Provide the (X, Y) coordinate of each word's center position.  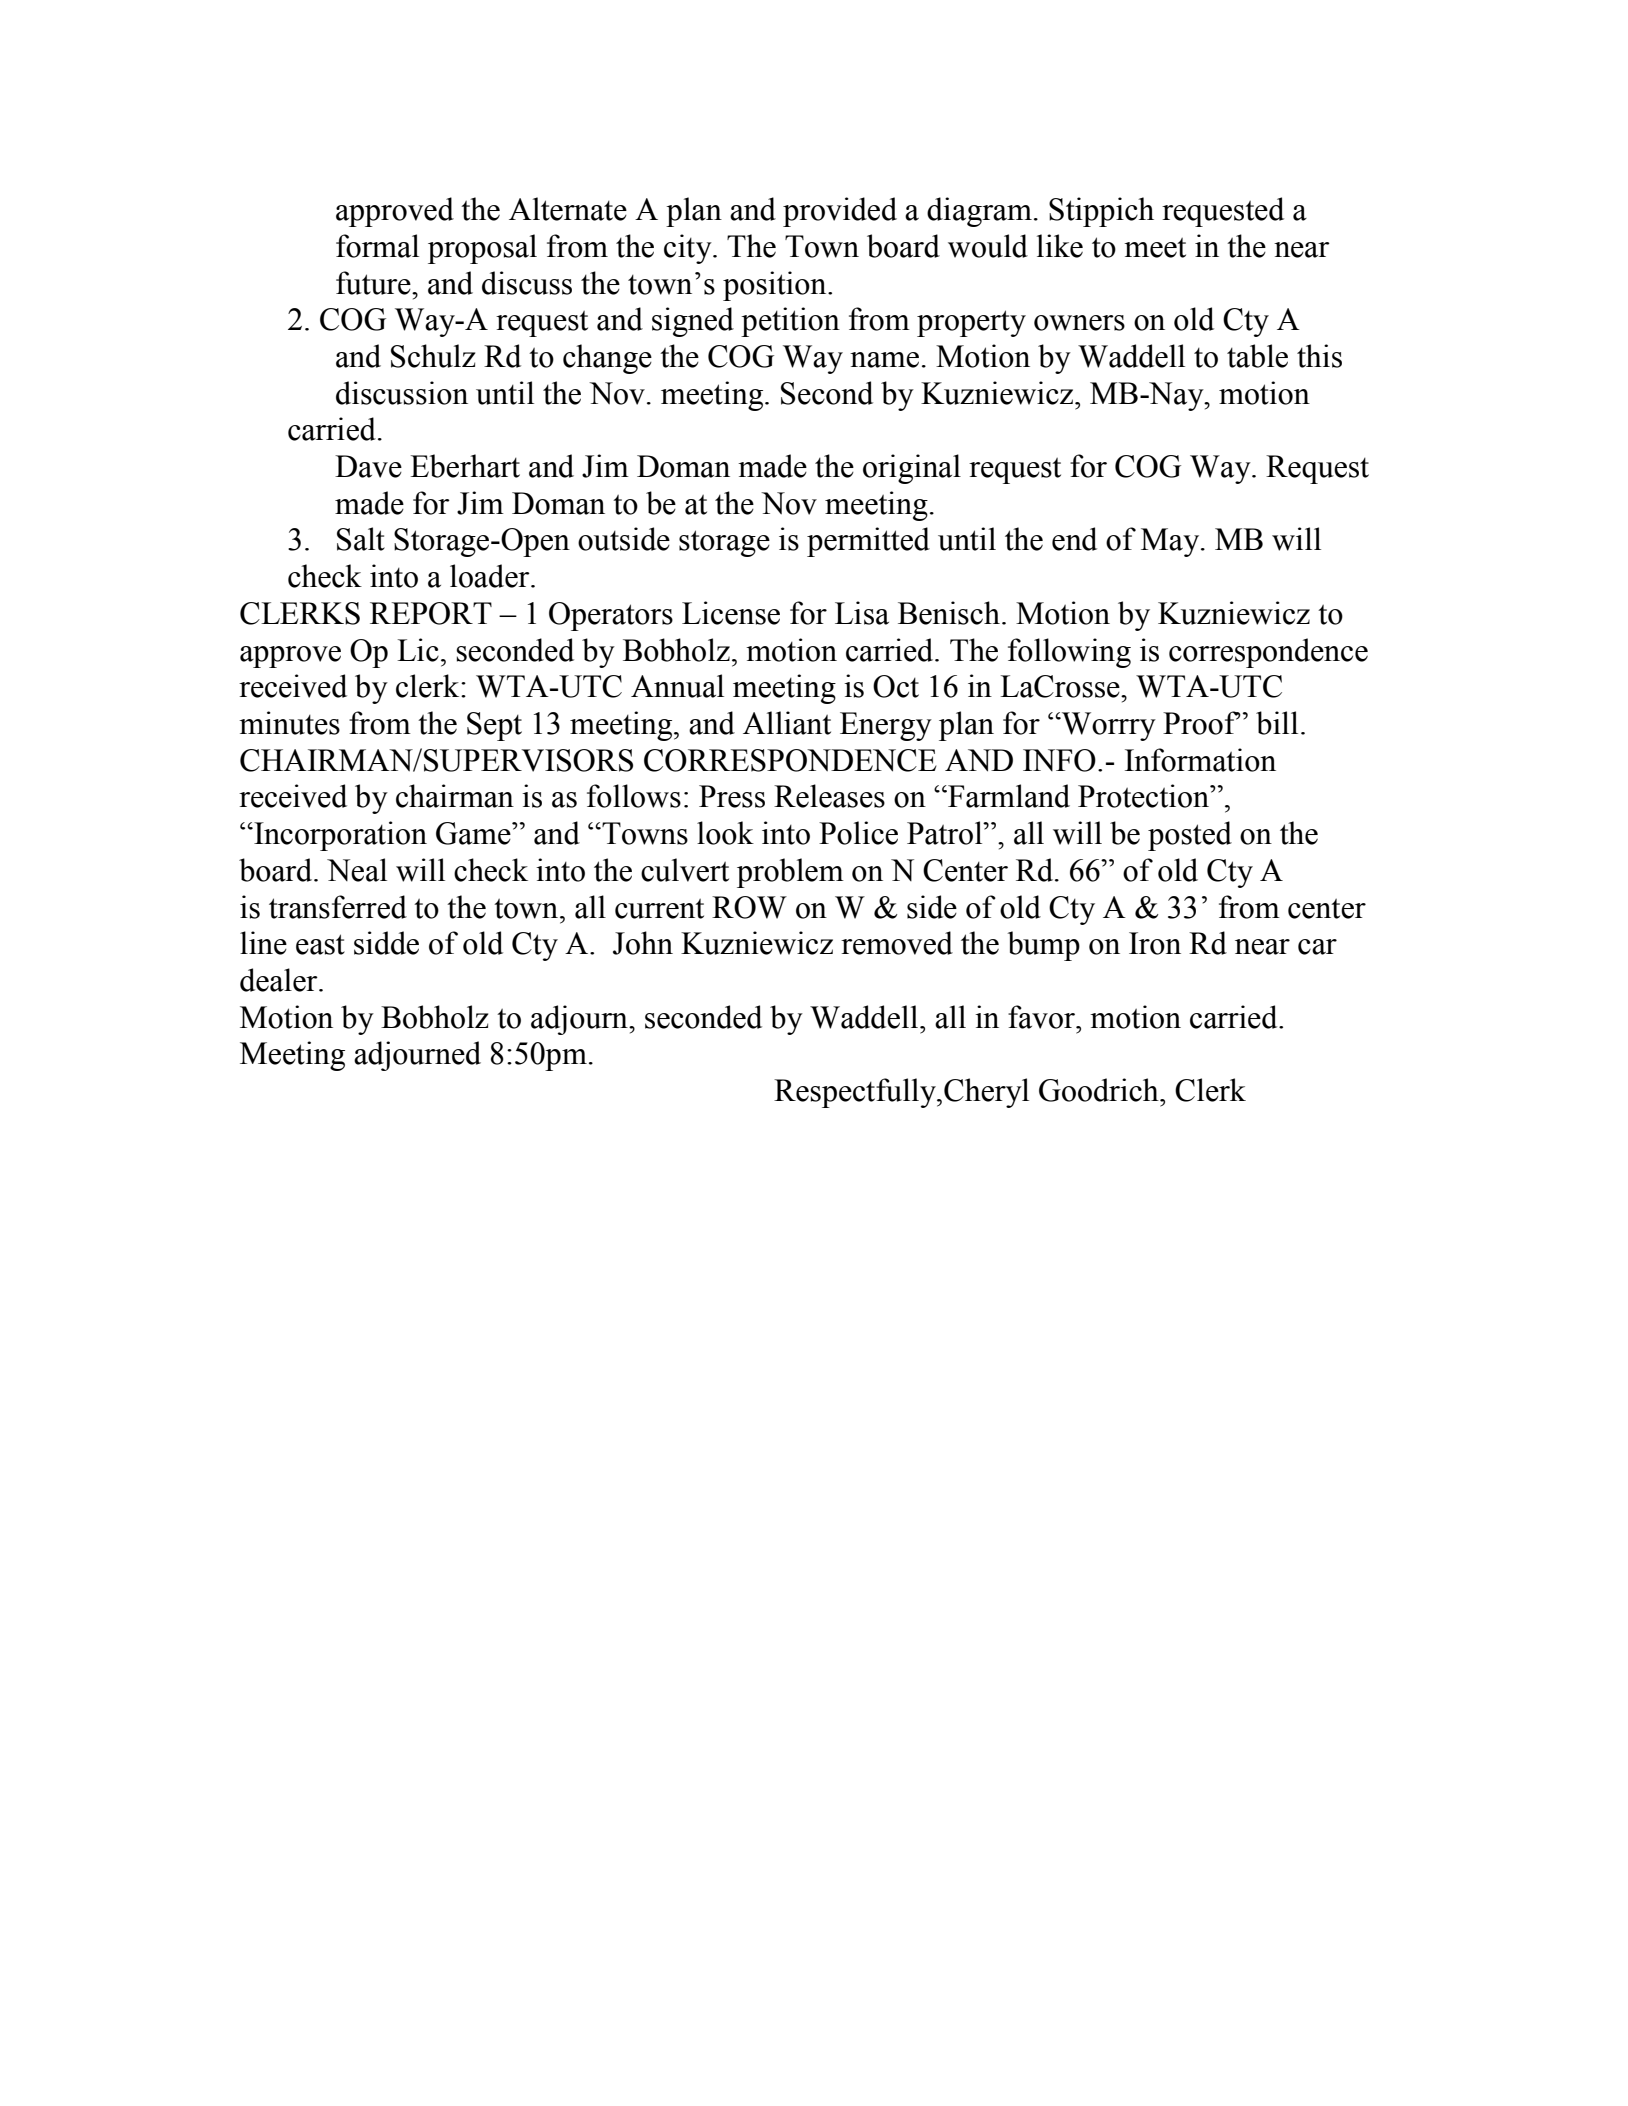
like (1060, 246)
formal (377, 246)
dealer (280, 980)
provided (840, 212)
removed (897, 943)
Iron (1155, 943)
